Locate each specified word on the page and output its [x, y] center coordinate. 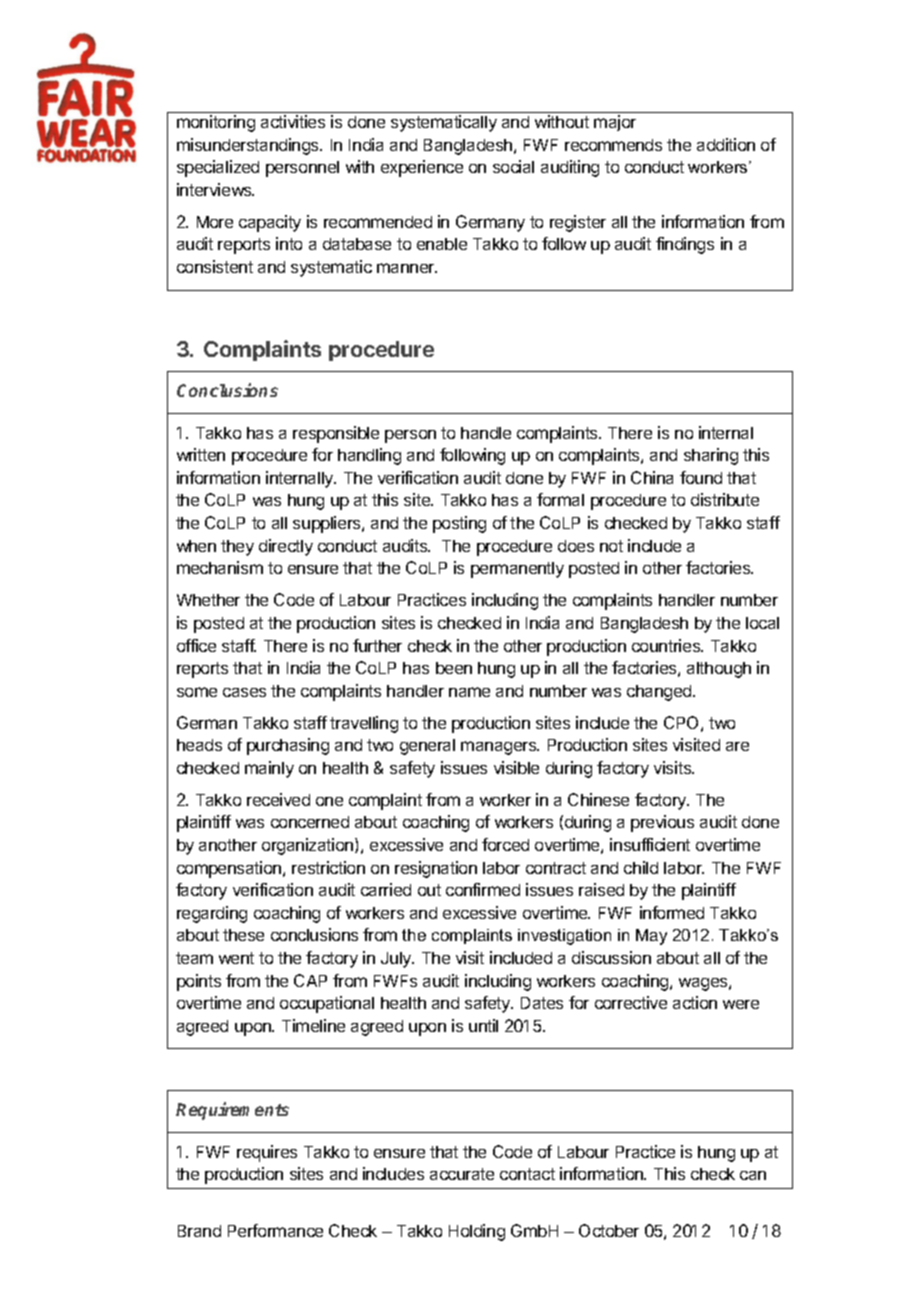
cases [244, 692]
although [719, 670]
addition [726, 144]
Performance [275, 1230]
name [469, 692]
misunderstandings [249, 146]
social [513, 166]
